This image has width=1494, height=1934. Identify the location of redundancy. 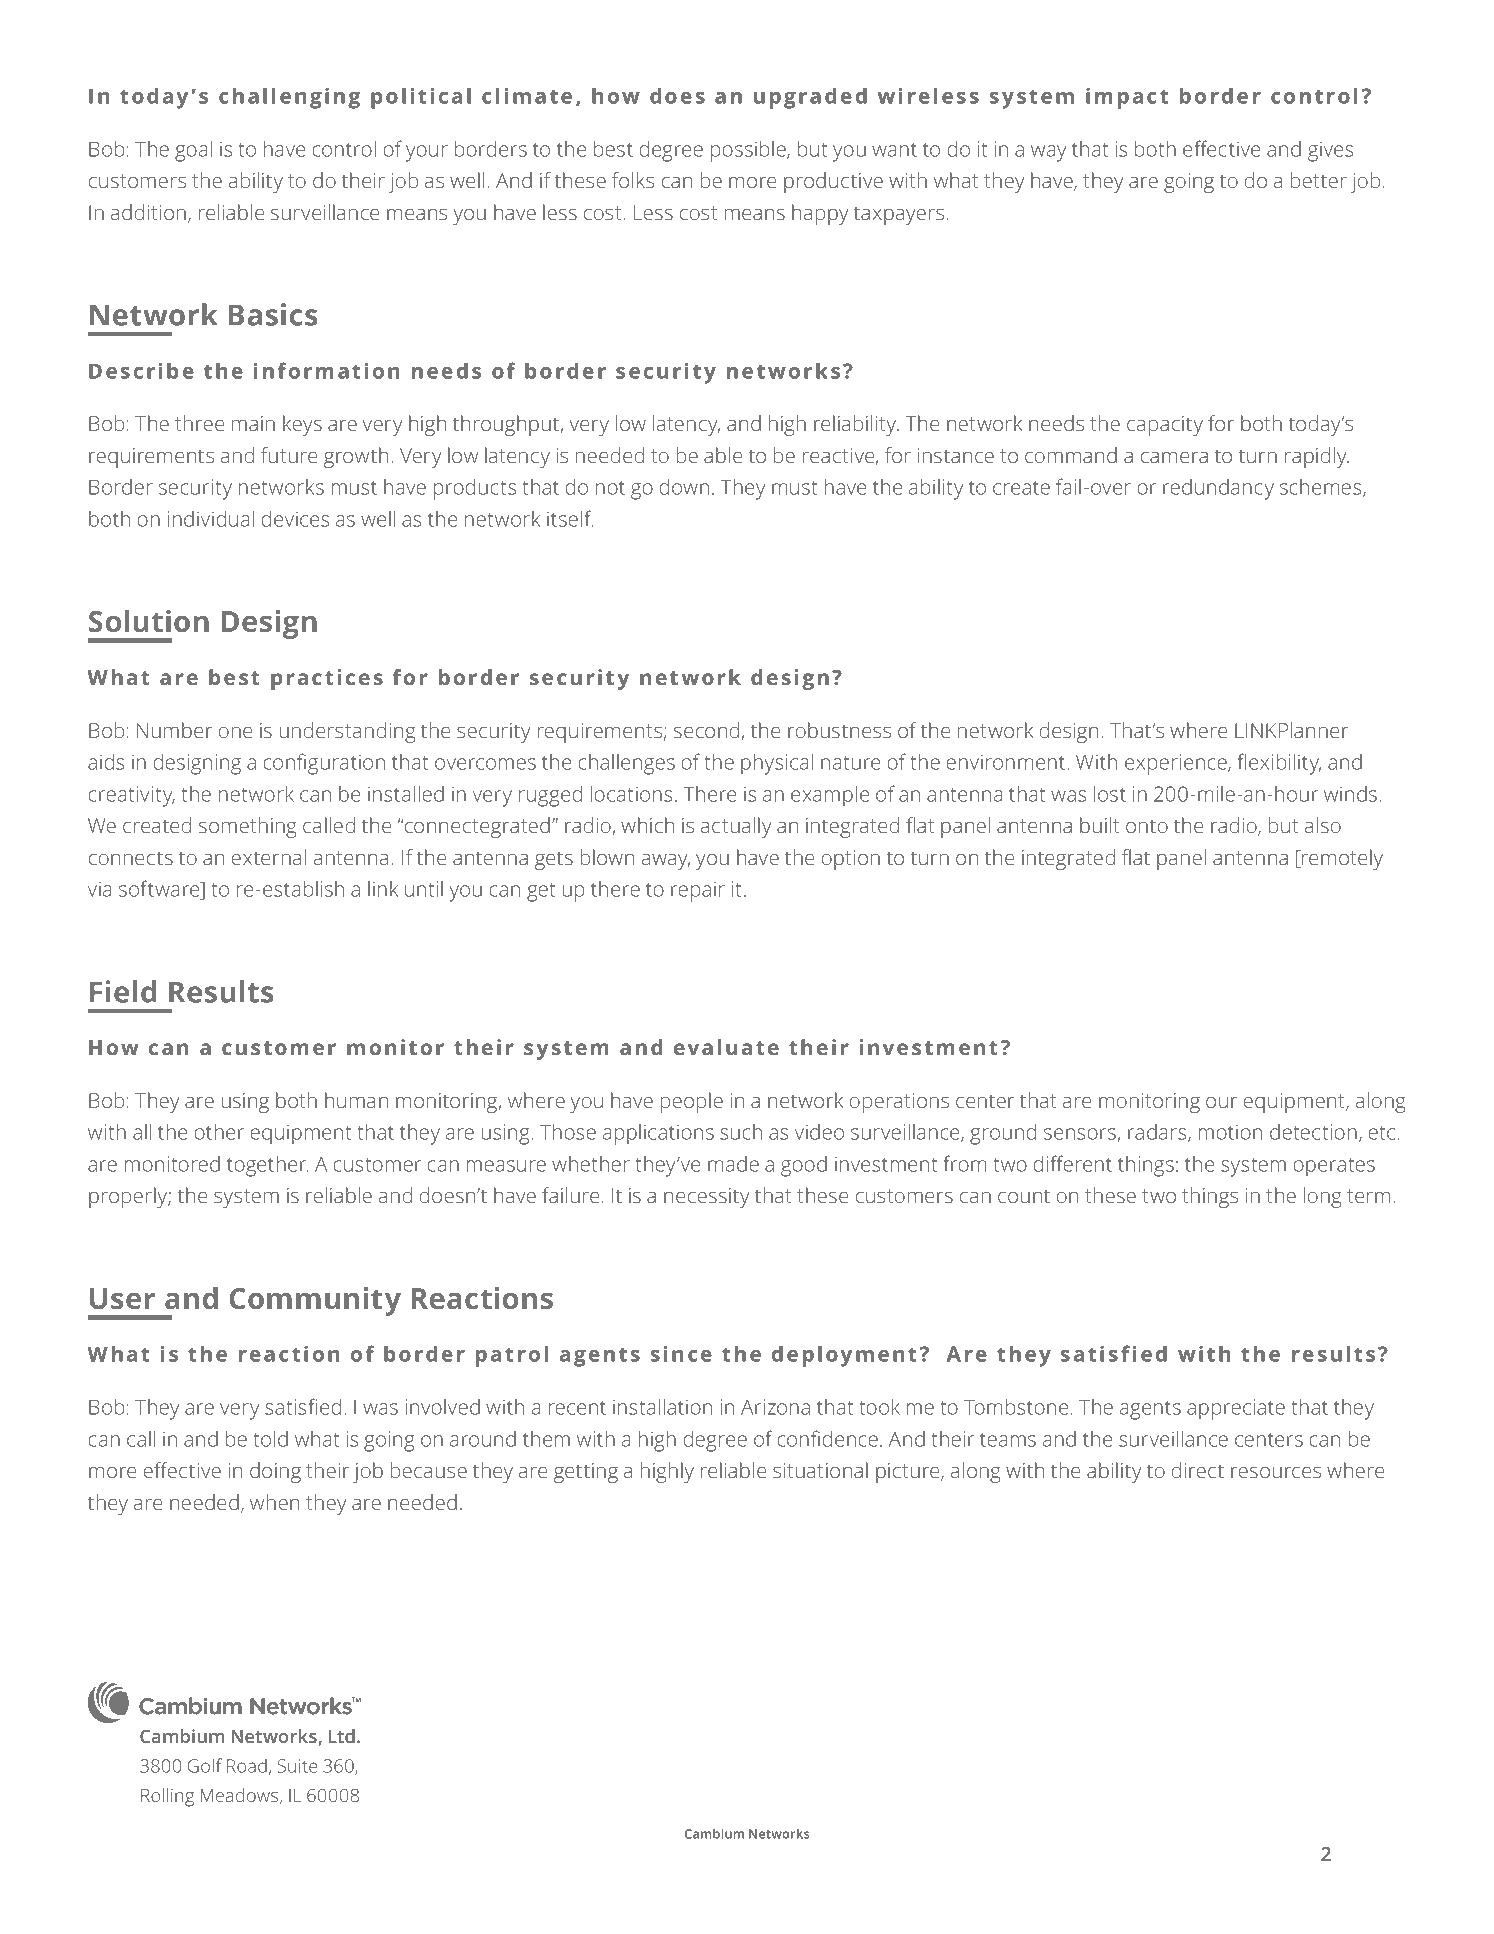
(1218, 489).
